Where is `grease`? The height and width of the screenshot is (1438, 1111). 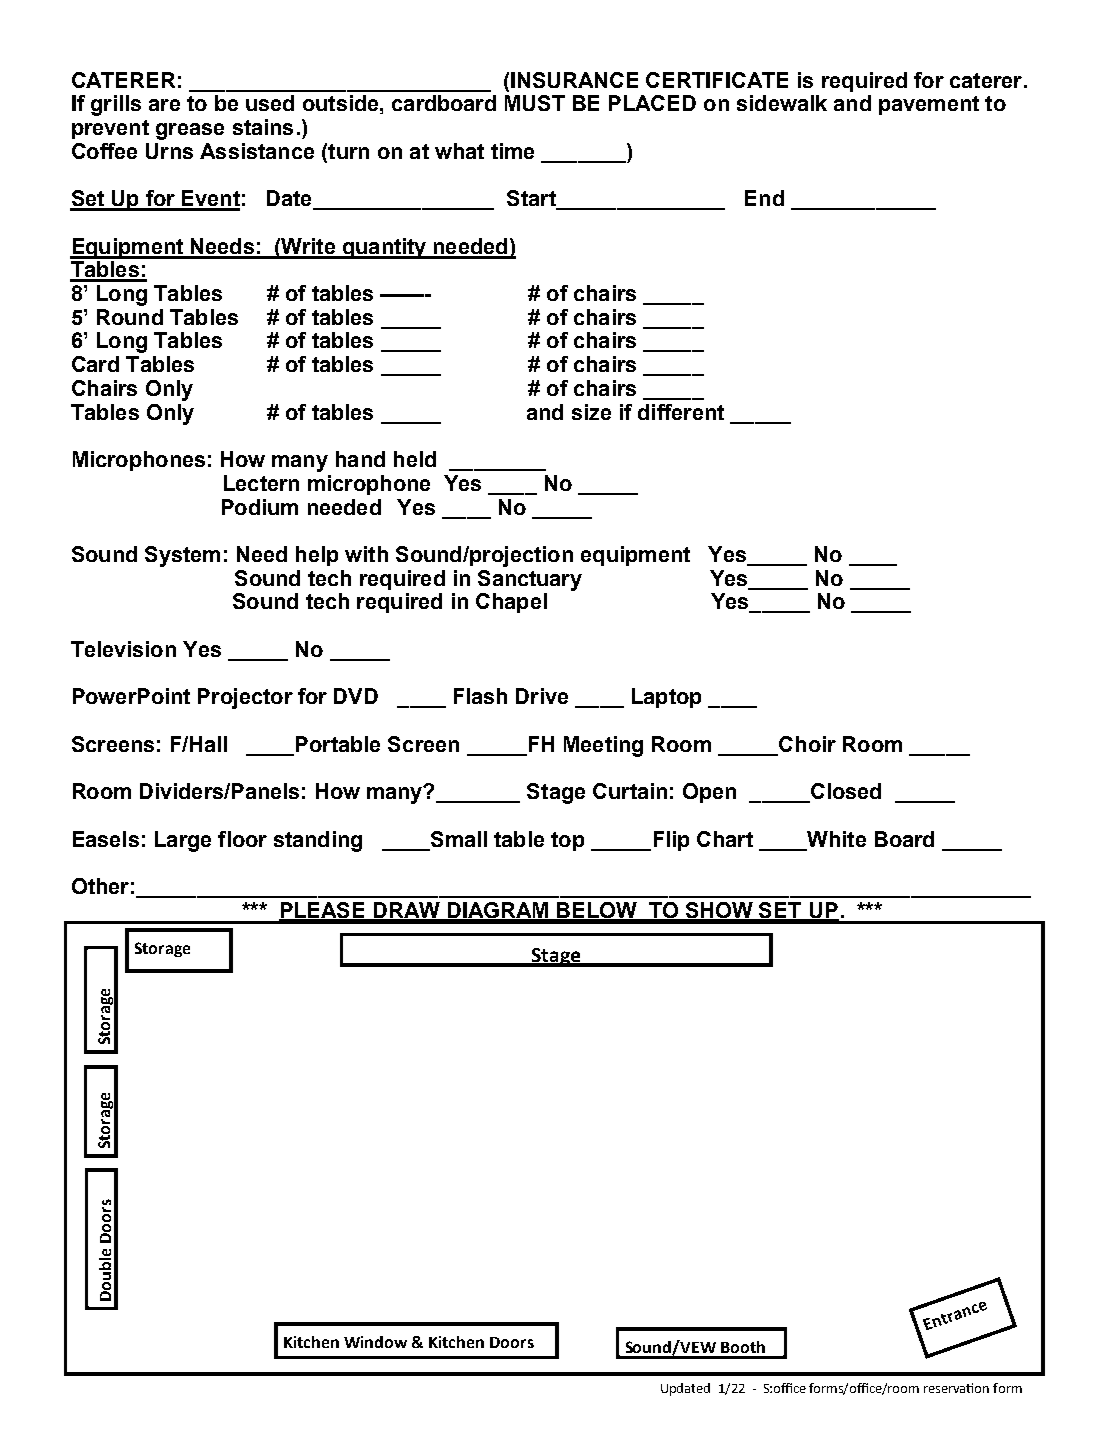
grease is located at coordinates (190, 131).
